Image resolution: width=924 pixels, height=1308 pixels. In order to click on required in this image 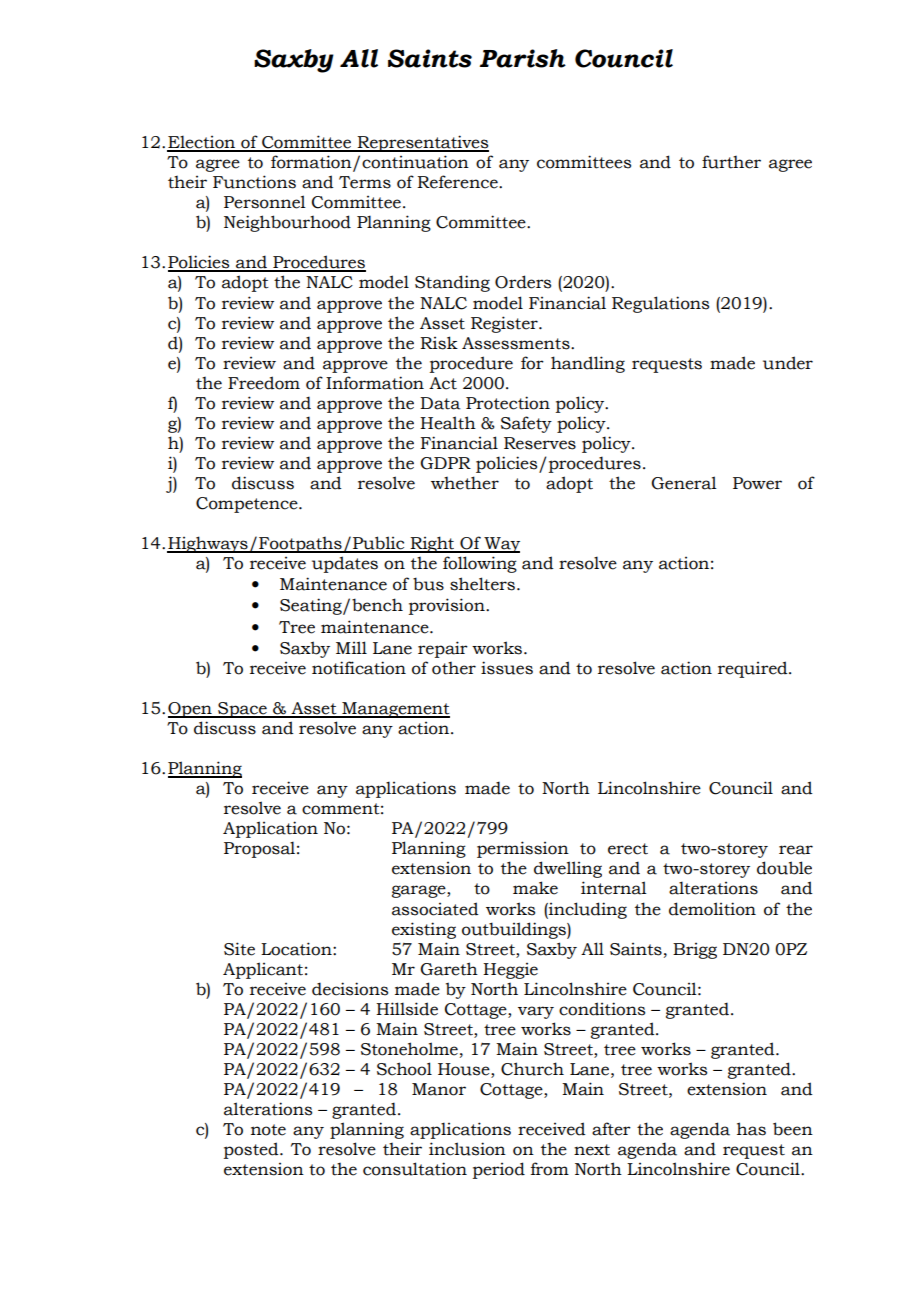, I will do `click(754, 669)`.
